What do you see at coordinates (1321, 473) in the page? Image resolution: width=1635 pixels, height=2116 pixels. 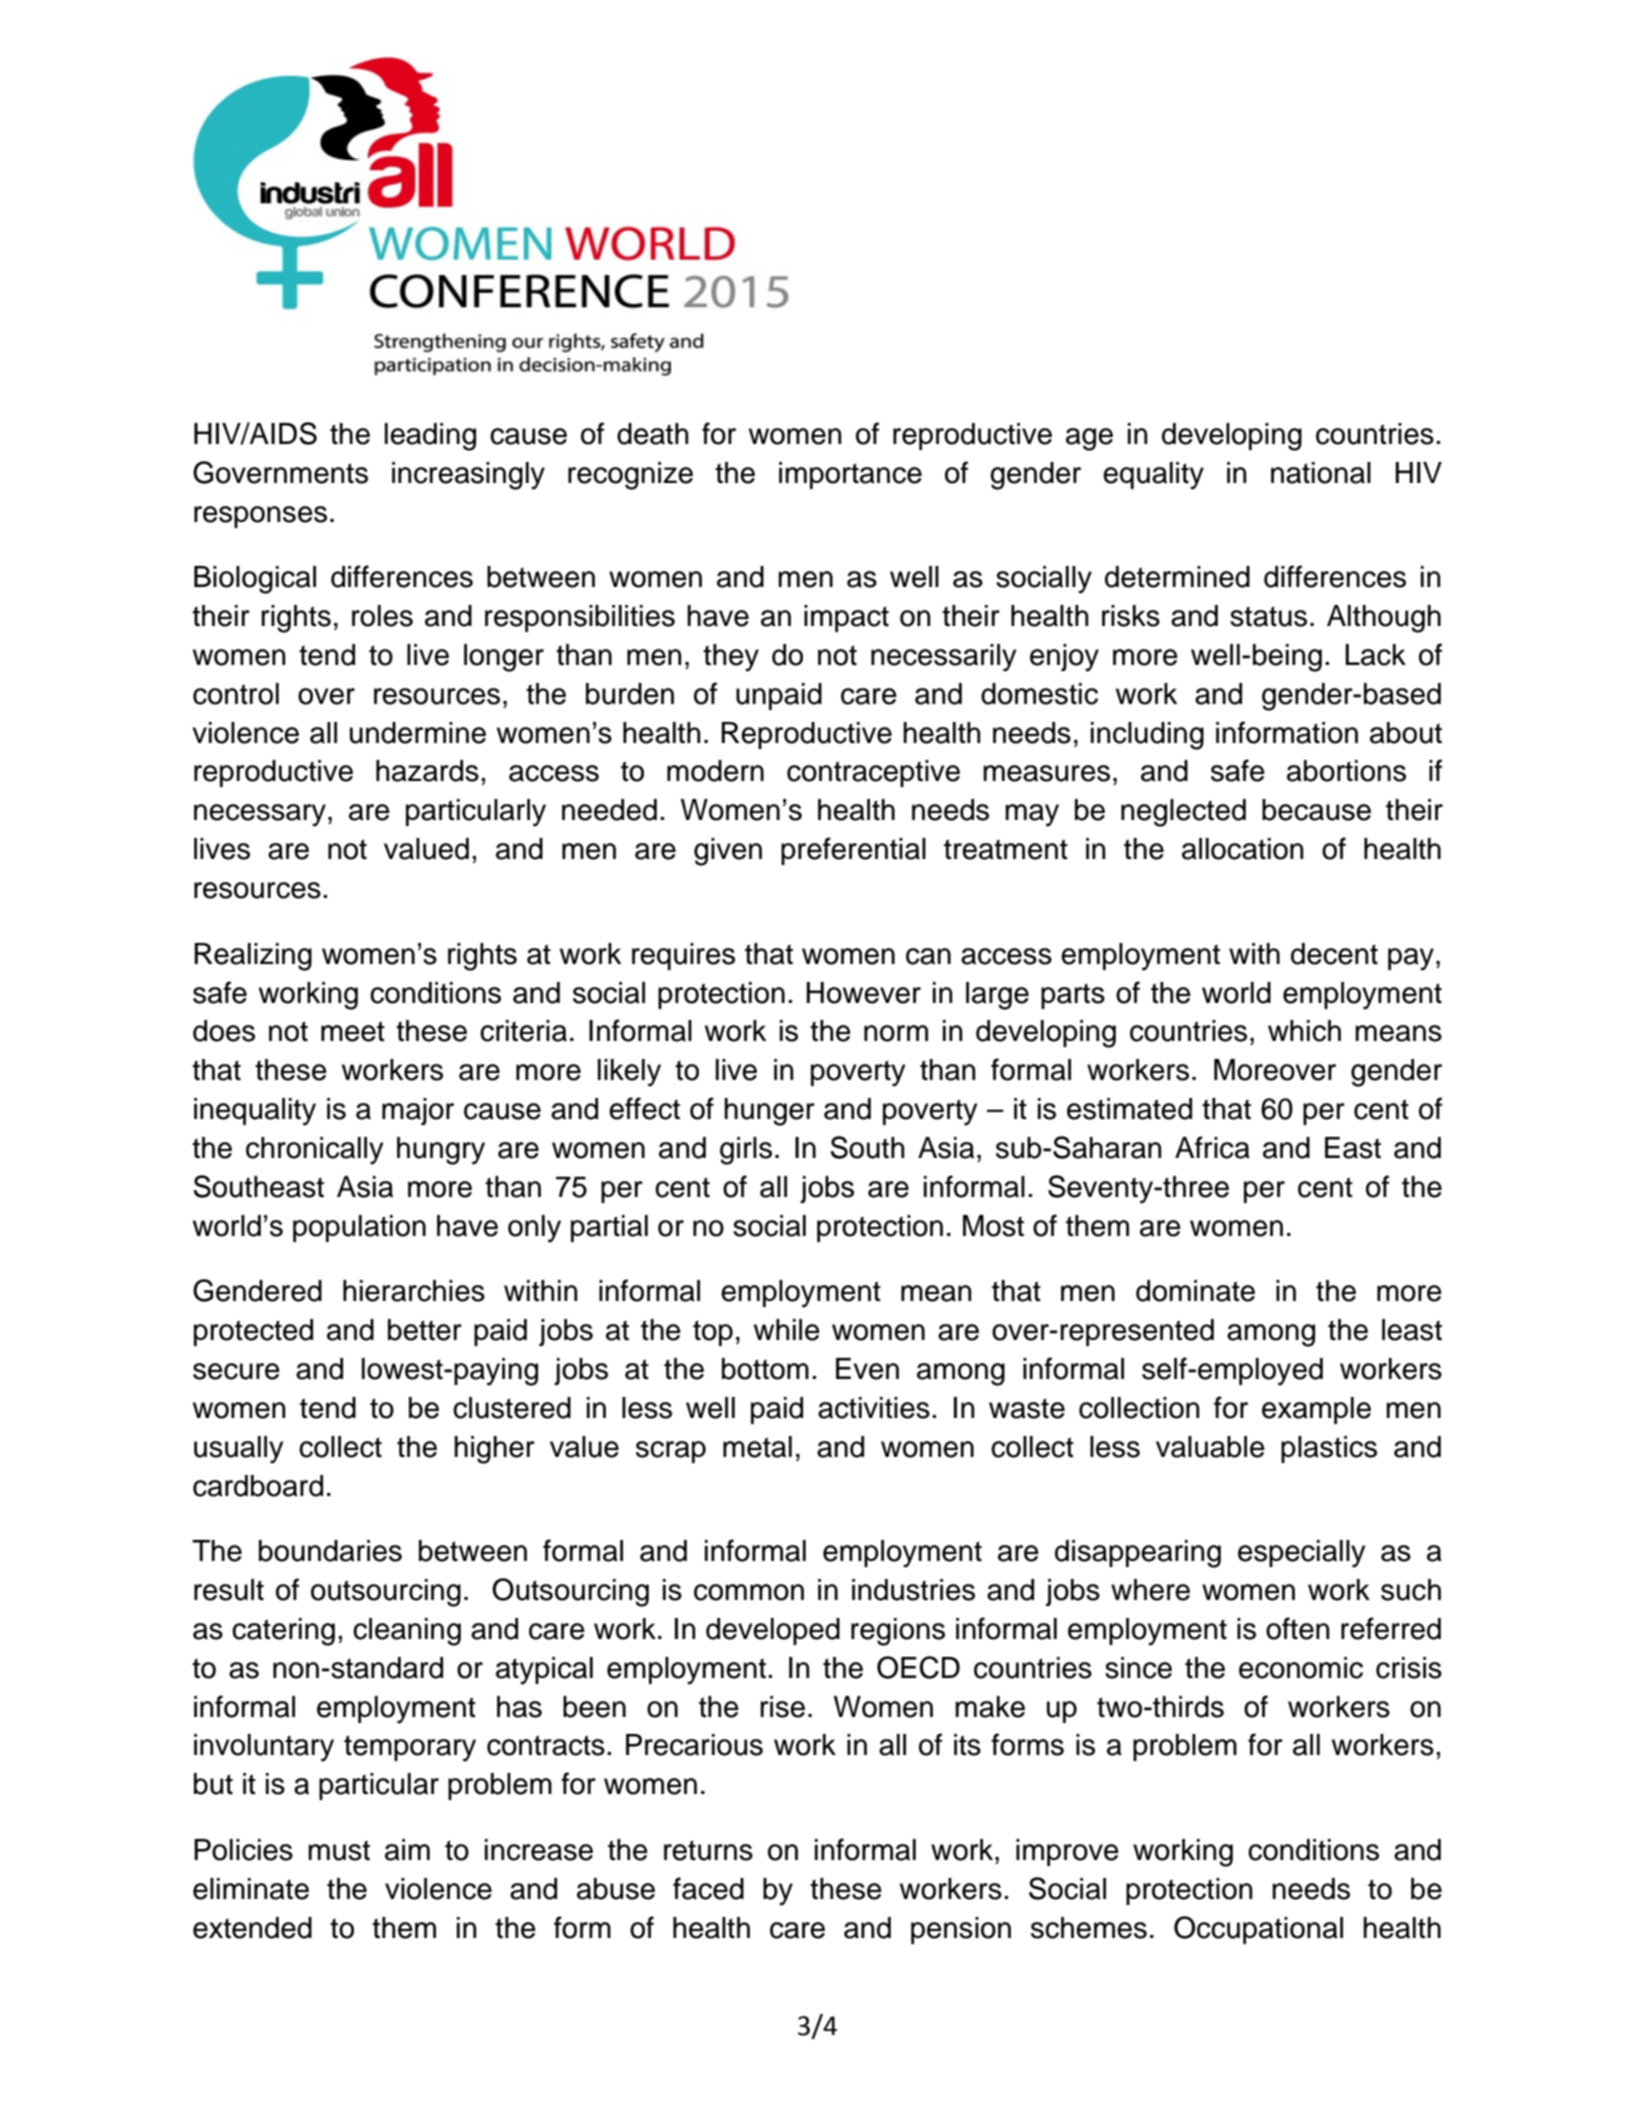 I see `national` at bounding box center [1321, 473].
